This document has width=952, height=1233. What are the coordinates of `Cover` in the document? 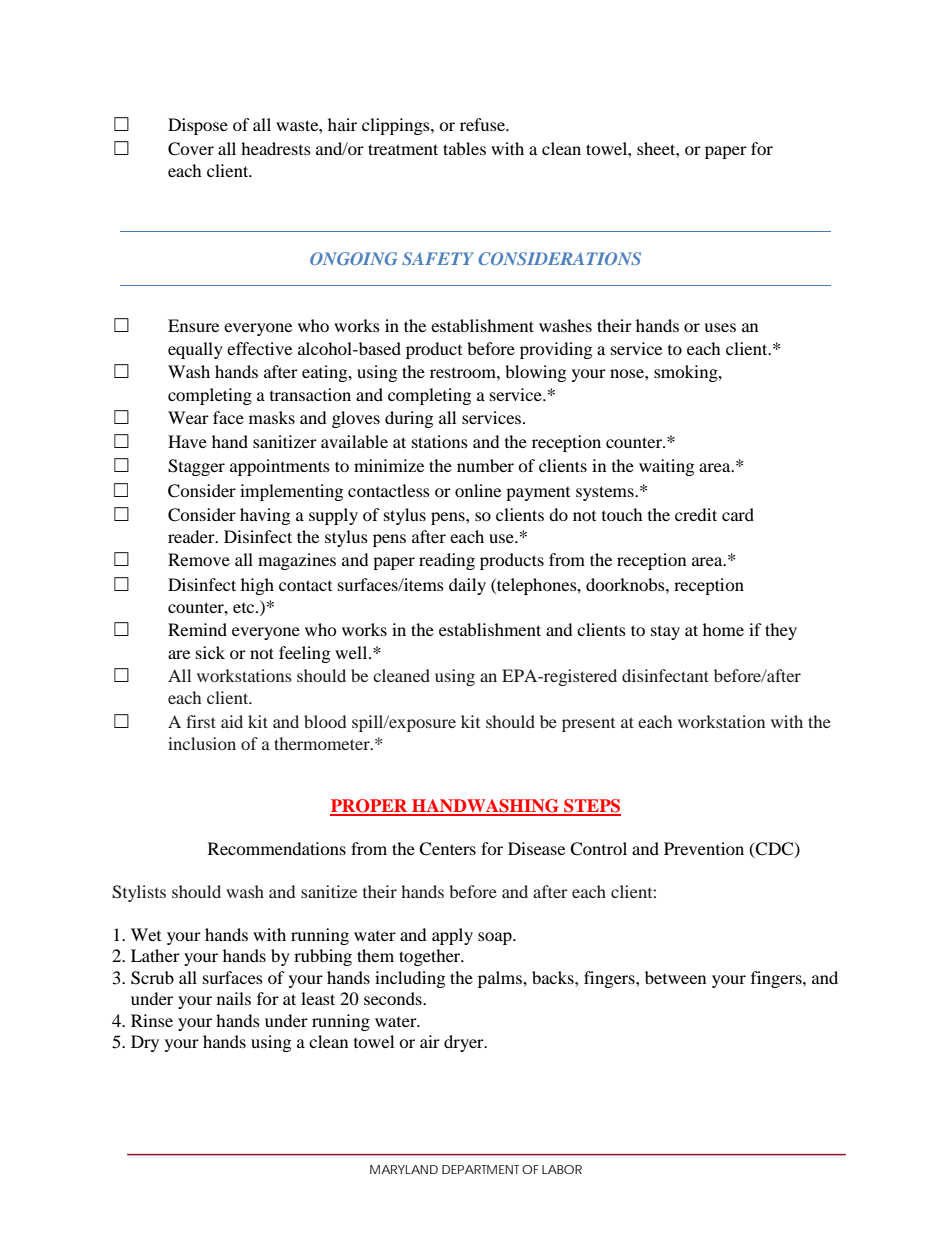 It's located at (191, 149).
